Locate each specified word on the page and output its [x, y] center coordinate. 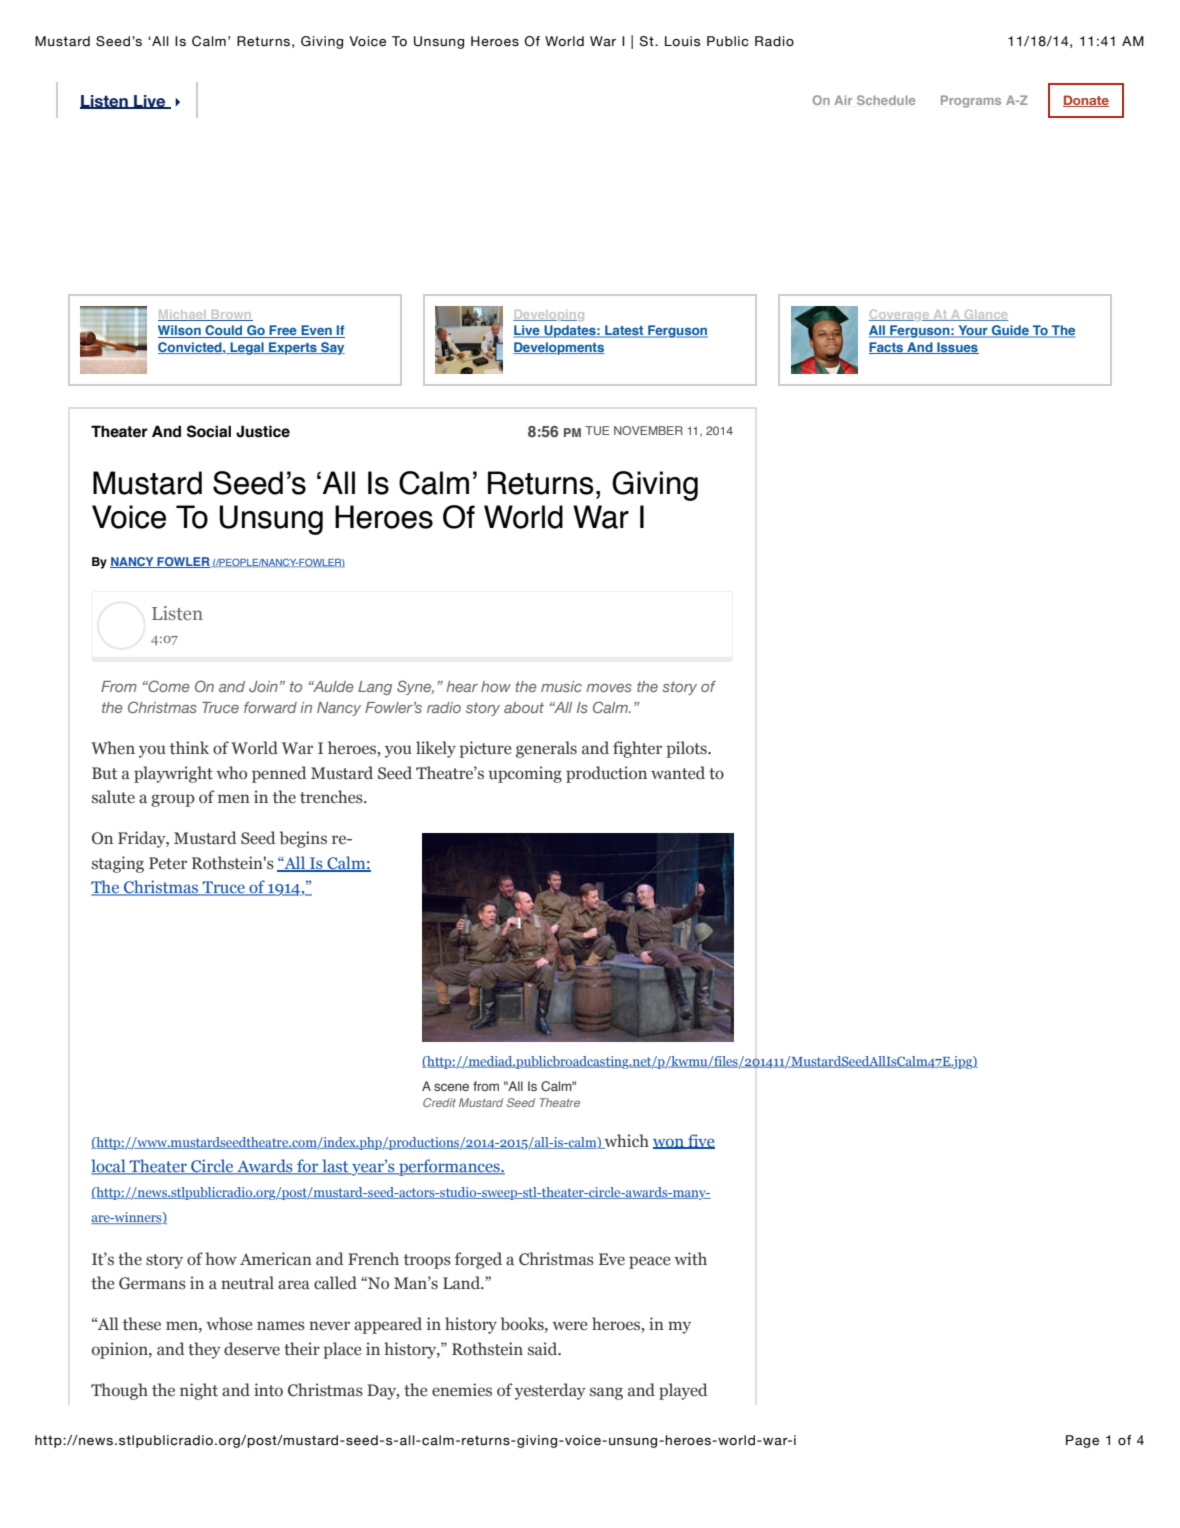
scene [451, 1087]
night [199, 1391]
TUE [597, 430]
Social [209, 431]
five [700, 1141]
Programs [971, 101]
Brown [231, 315]
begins [303, 839]
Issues [957, 348]
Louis [682, 41]
